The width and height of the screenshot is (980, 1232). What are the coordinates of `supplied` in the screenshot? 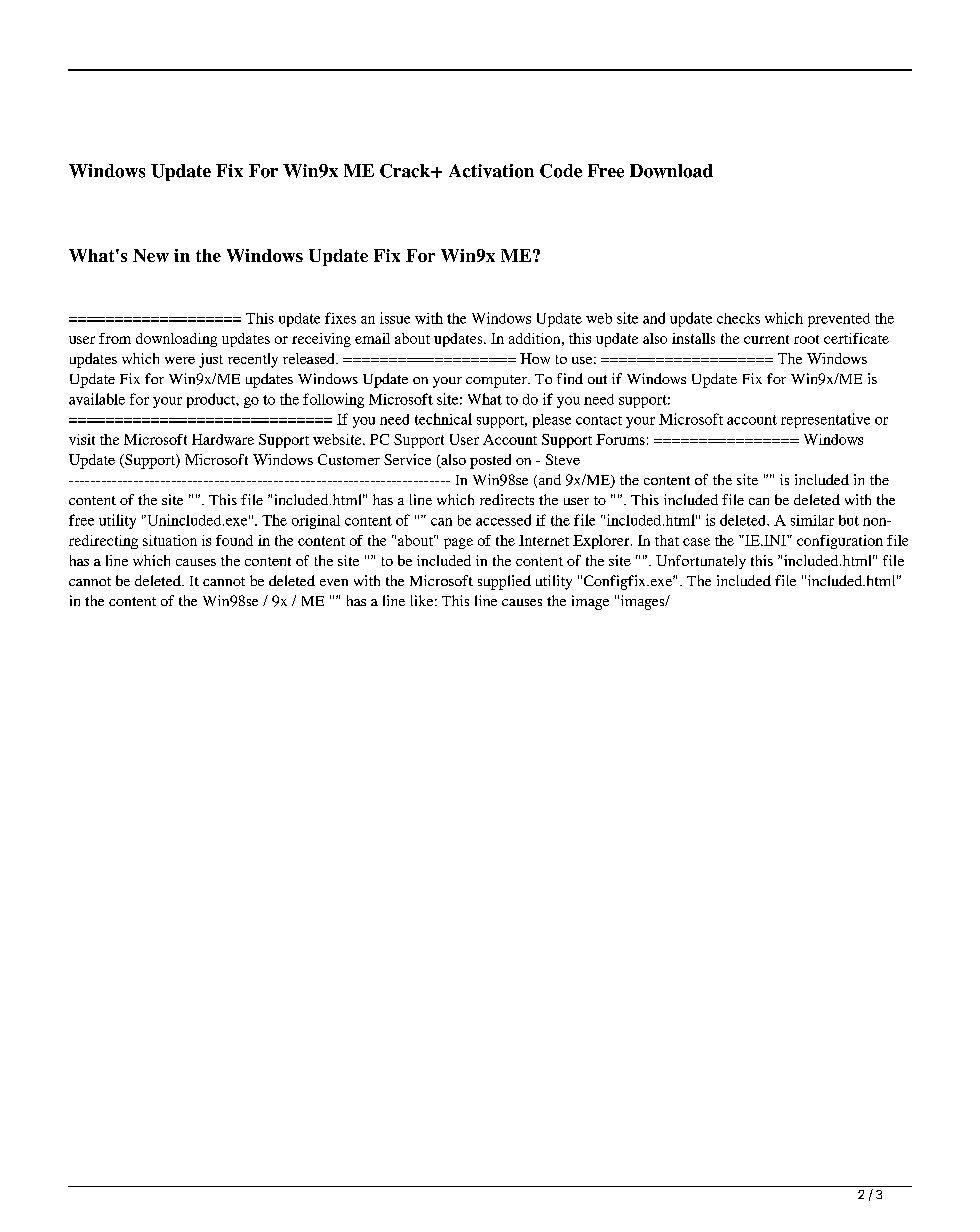 It's located at (504, 582).
